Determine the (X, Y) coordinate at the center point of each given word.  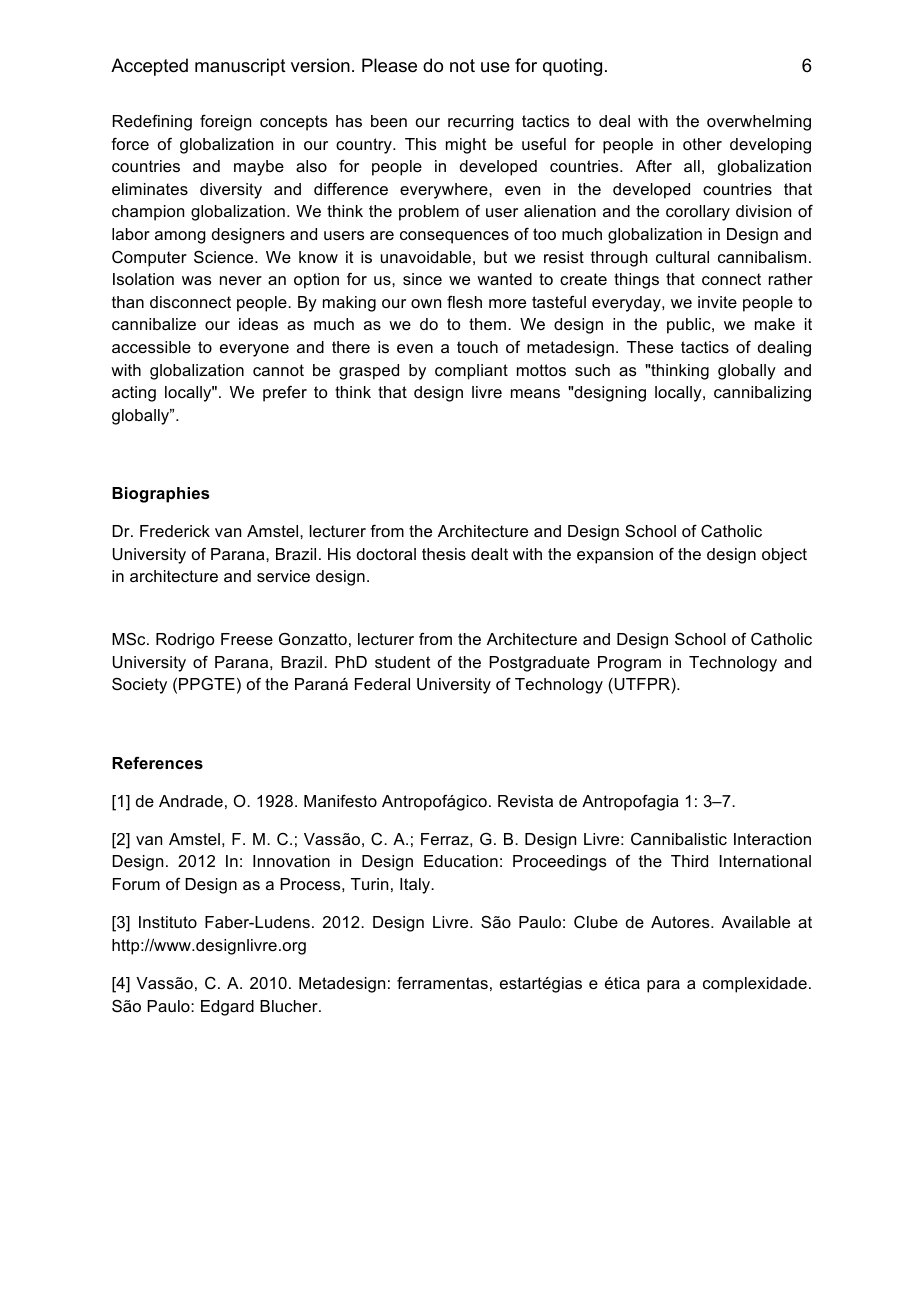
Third (689, 861)
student (403, 662)
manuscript (240, 67)
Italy (416, 886)
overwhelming (759, 123)
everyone (254, 350)
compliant (471, 372)
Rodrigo (185, 641)
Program (629, 664)
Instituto (168, 922)
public (690, 326)
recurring (481, 123)
